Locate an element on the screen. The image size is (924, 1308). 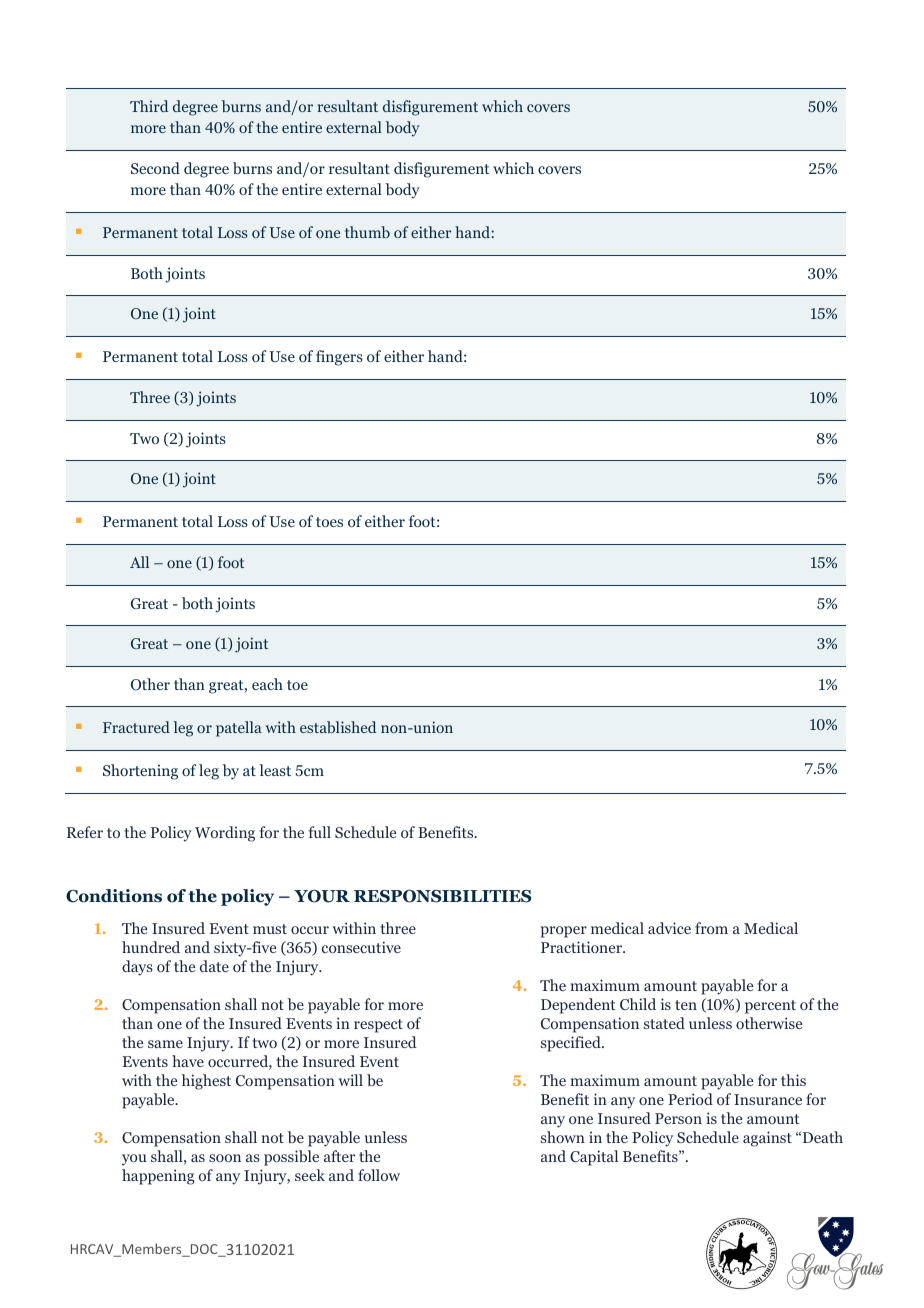
happening is located at coordinates (158, 1177).
